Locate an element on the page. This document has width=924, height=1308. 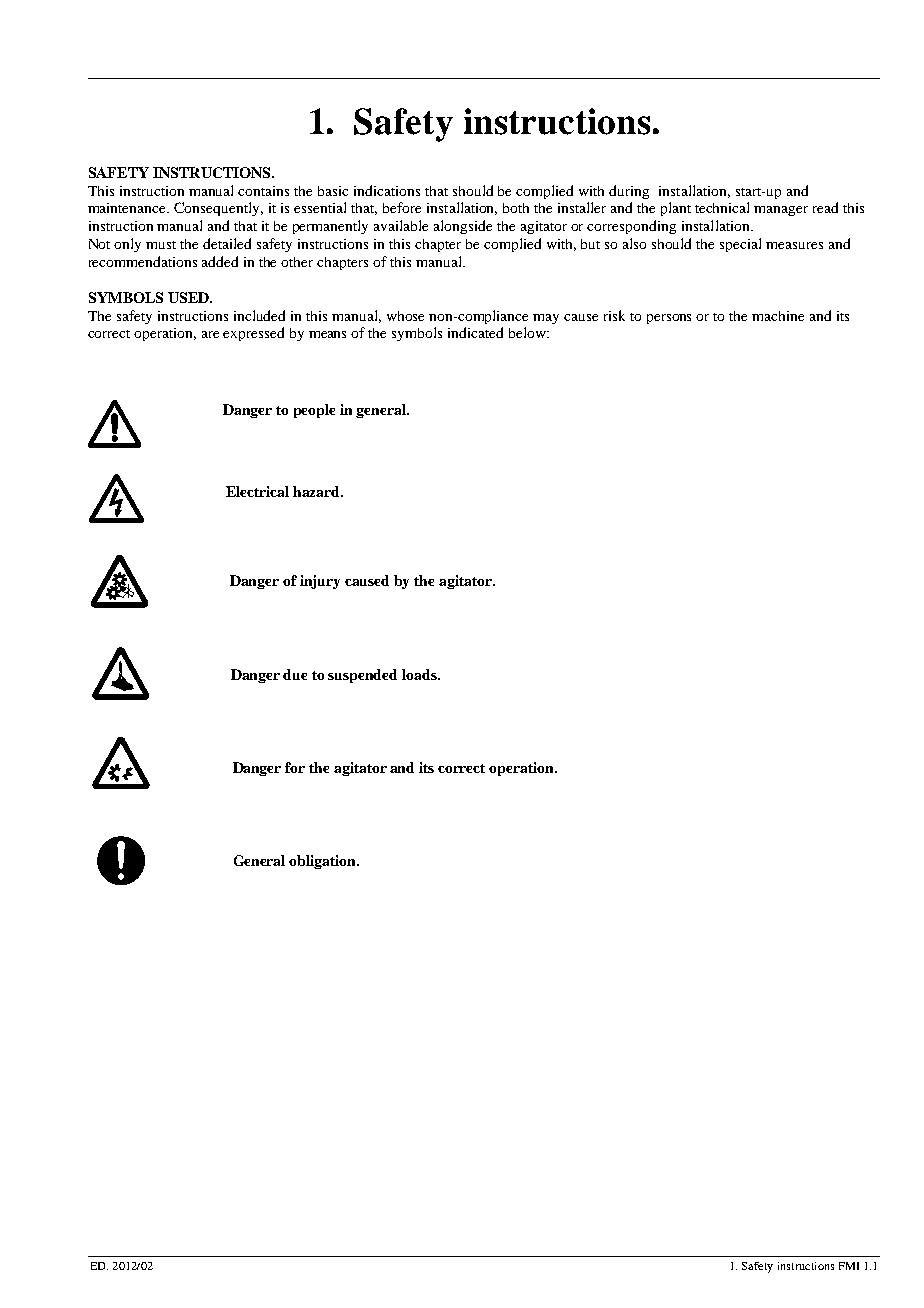
must is located at coordinates (161, 245).
